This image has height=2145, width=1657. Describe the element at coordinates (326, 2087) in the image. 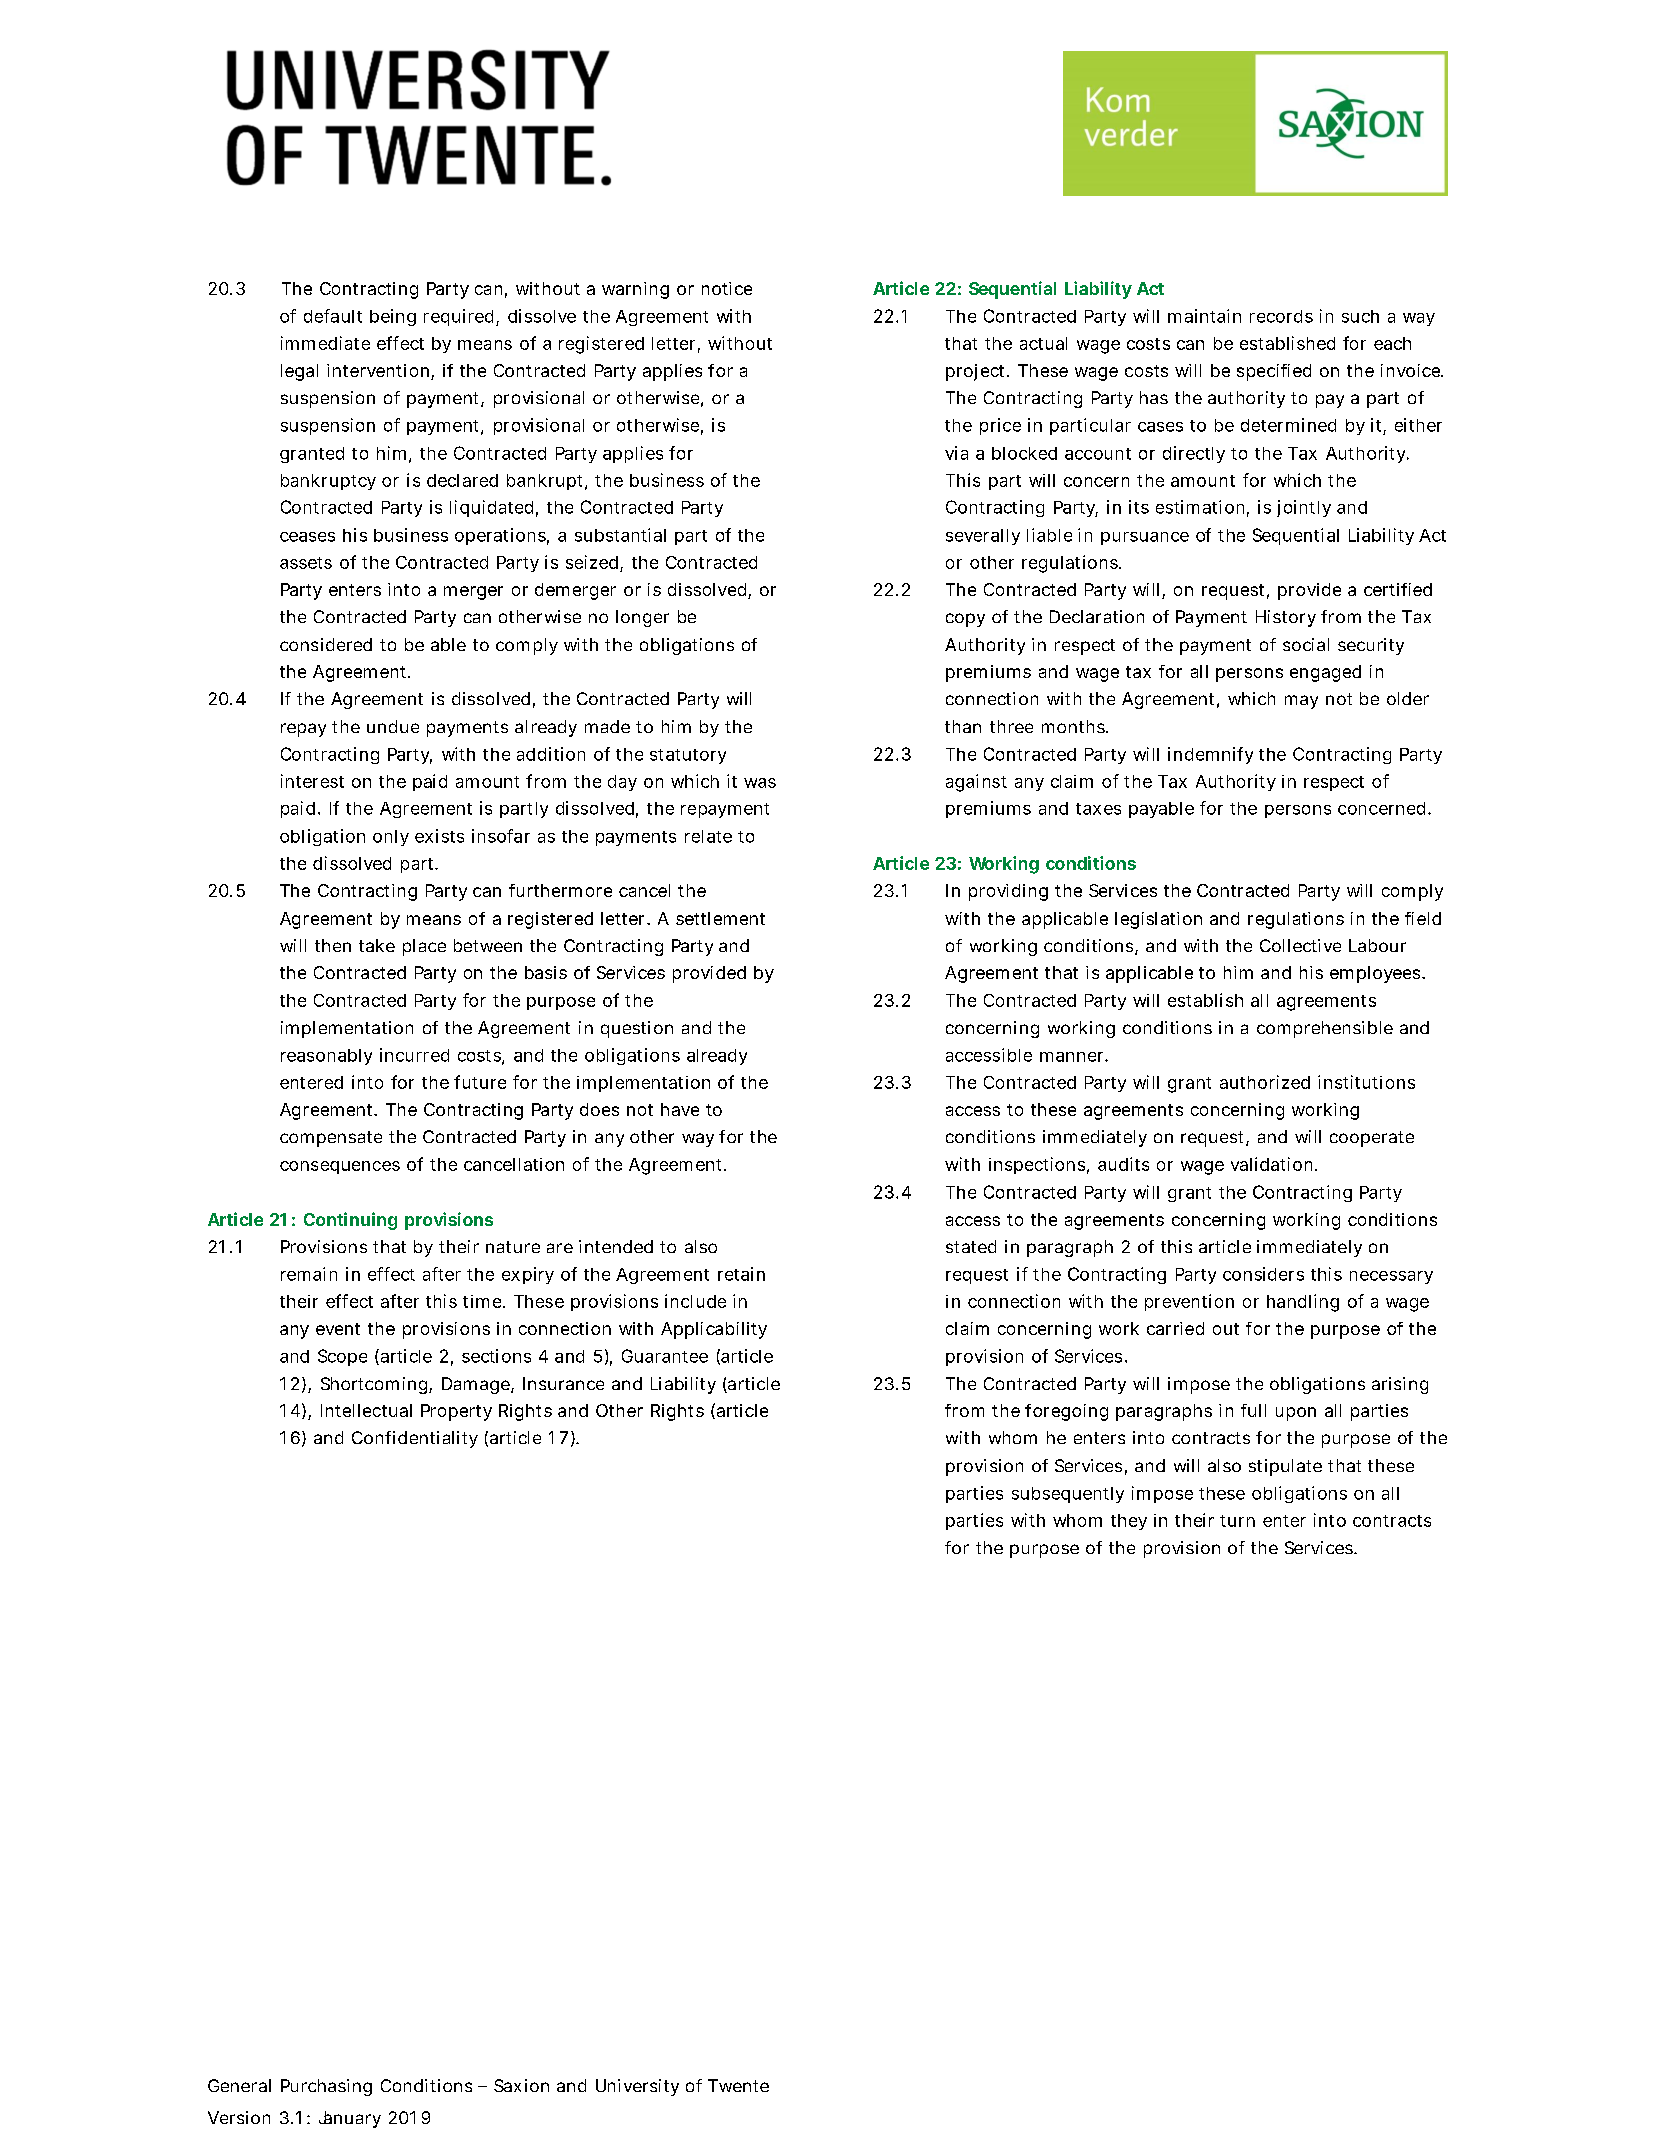

I see `Purchasing` at that location.
